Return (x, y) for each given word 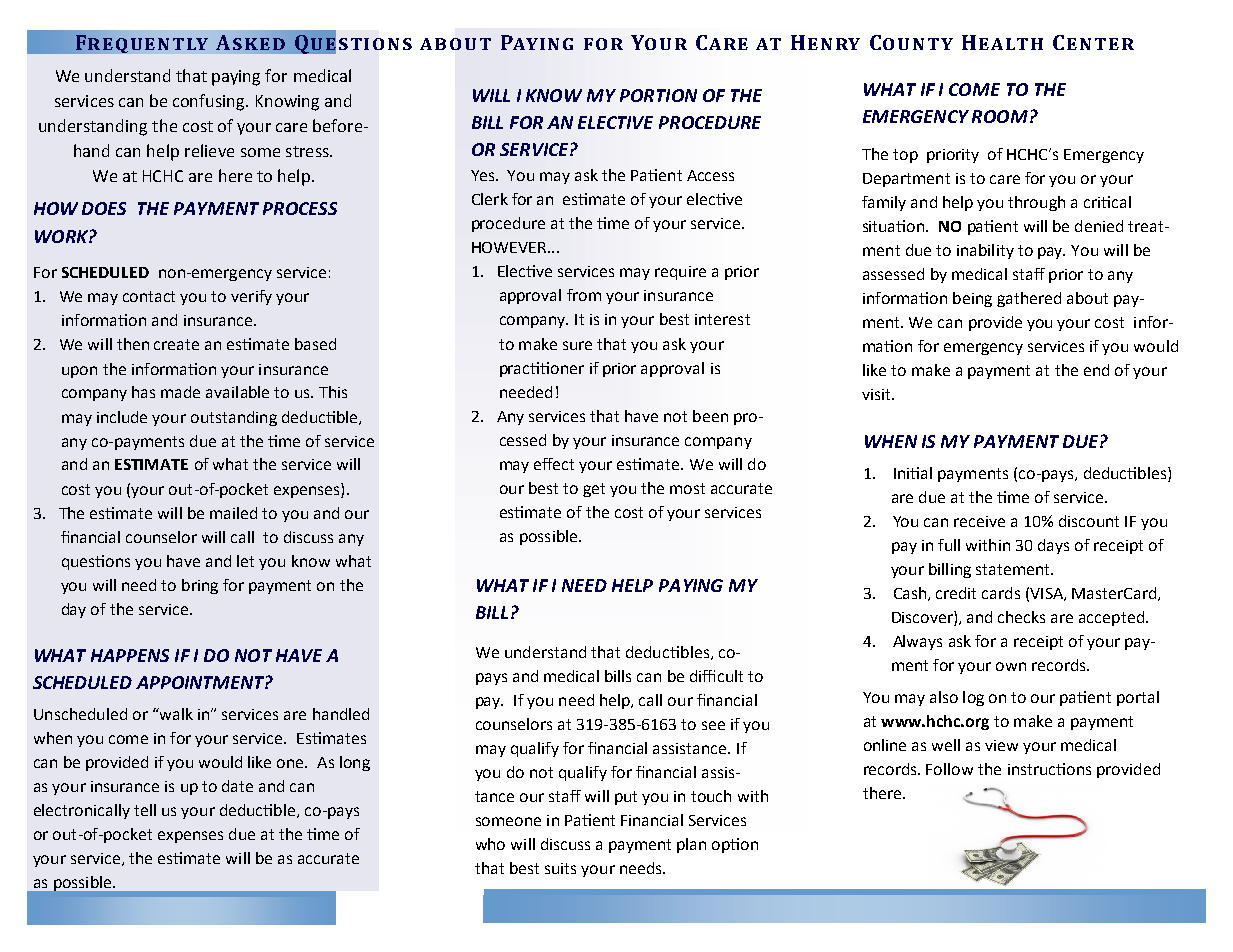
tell (145, 810)
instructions (1049, 769)
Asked (250, 42)
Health (1002, 42)
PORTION (658, 95)
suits (560, 868)
